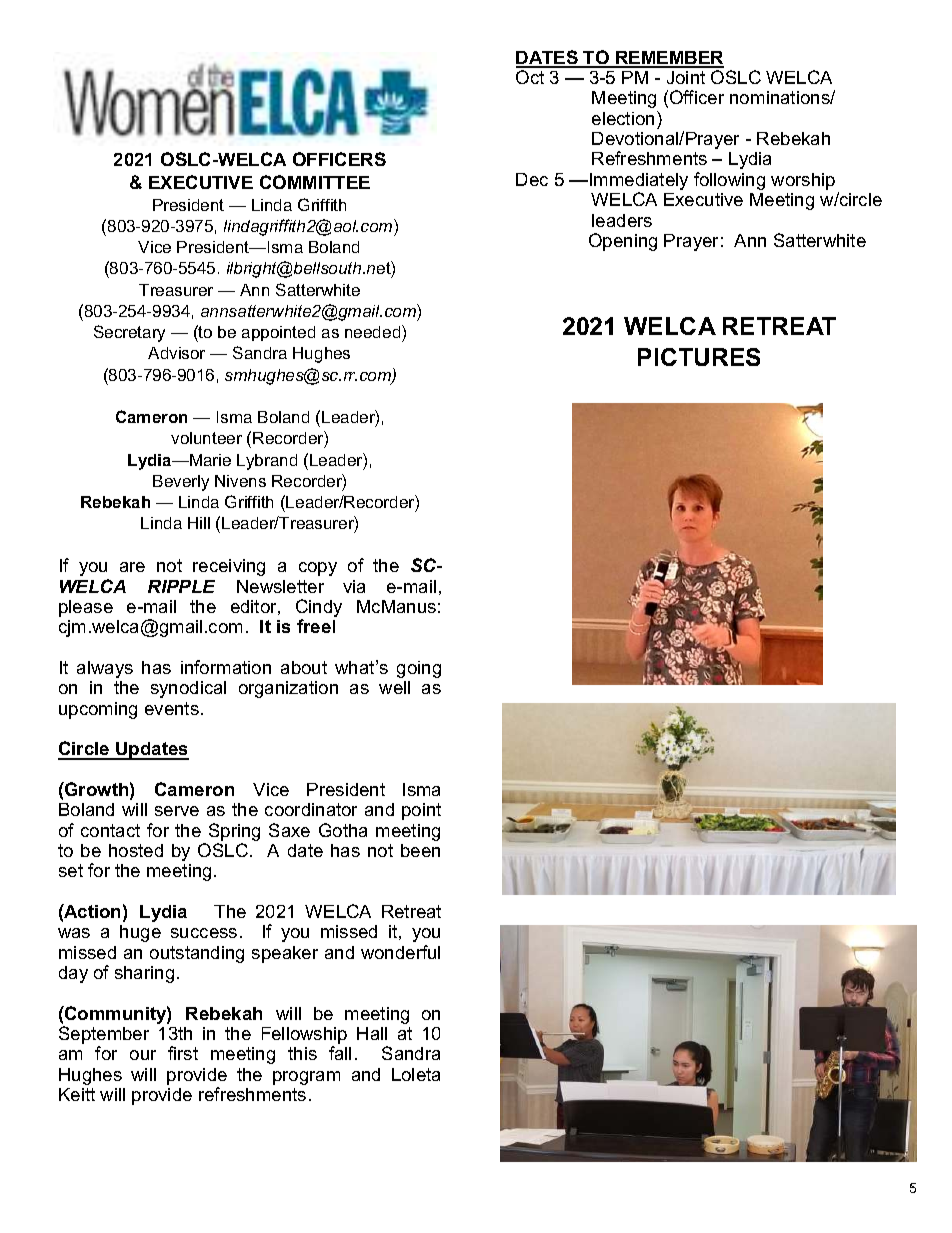 The image size is (952, 1233). I want to click on are, so click(132, 567).
